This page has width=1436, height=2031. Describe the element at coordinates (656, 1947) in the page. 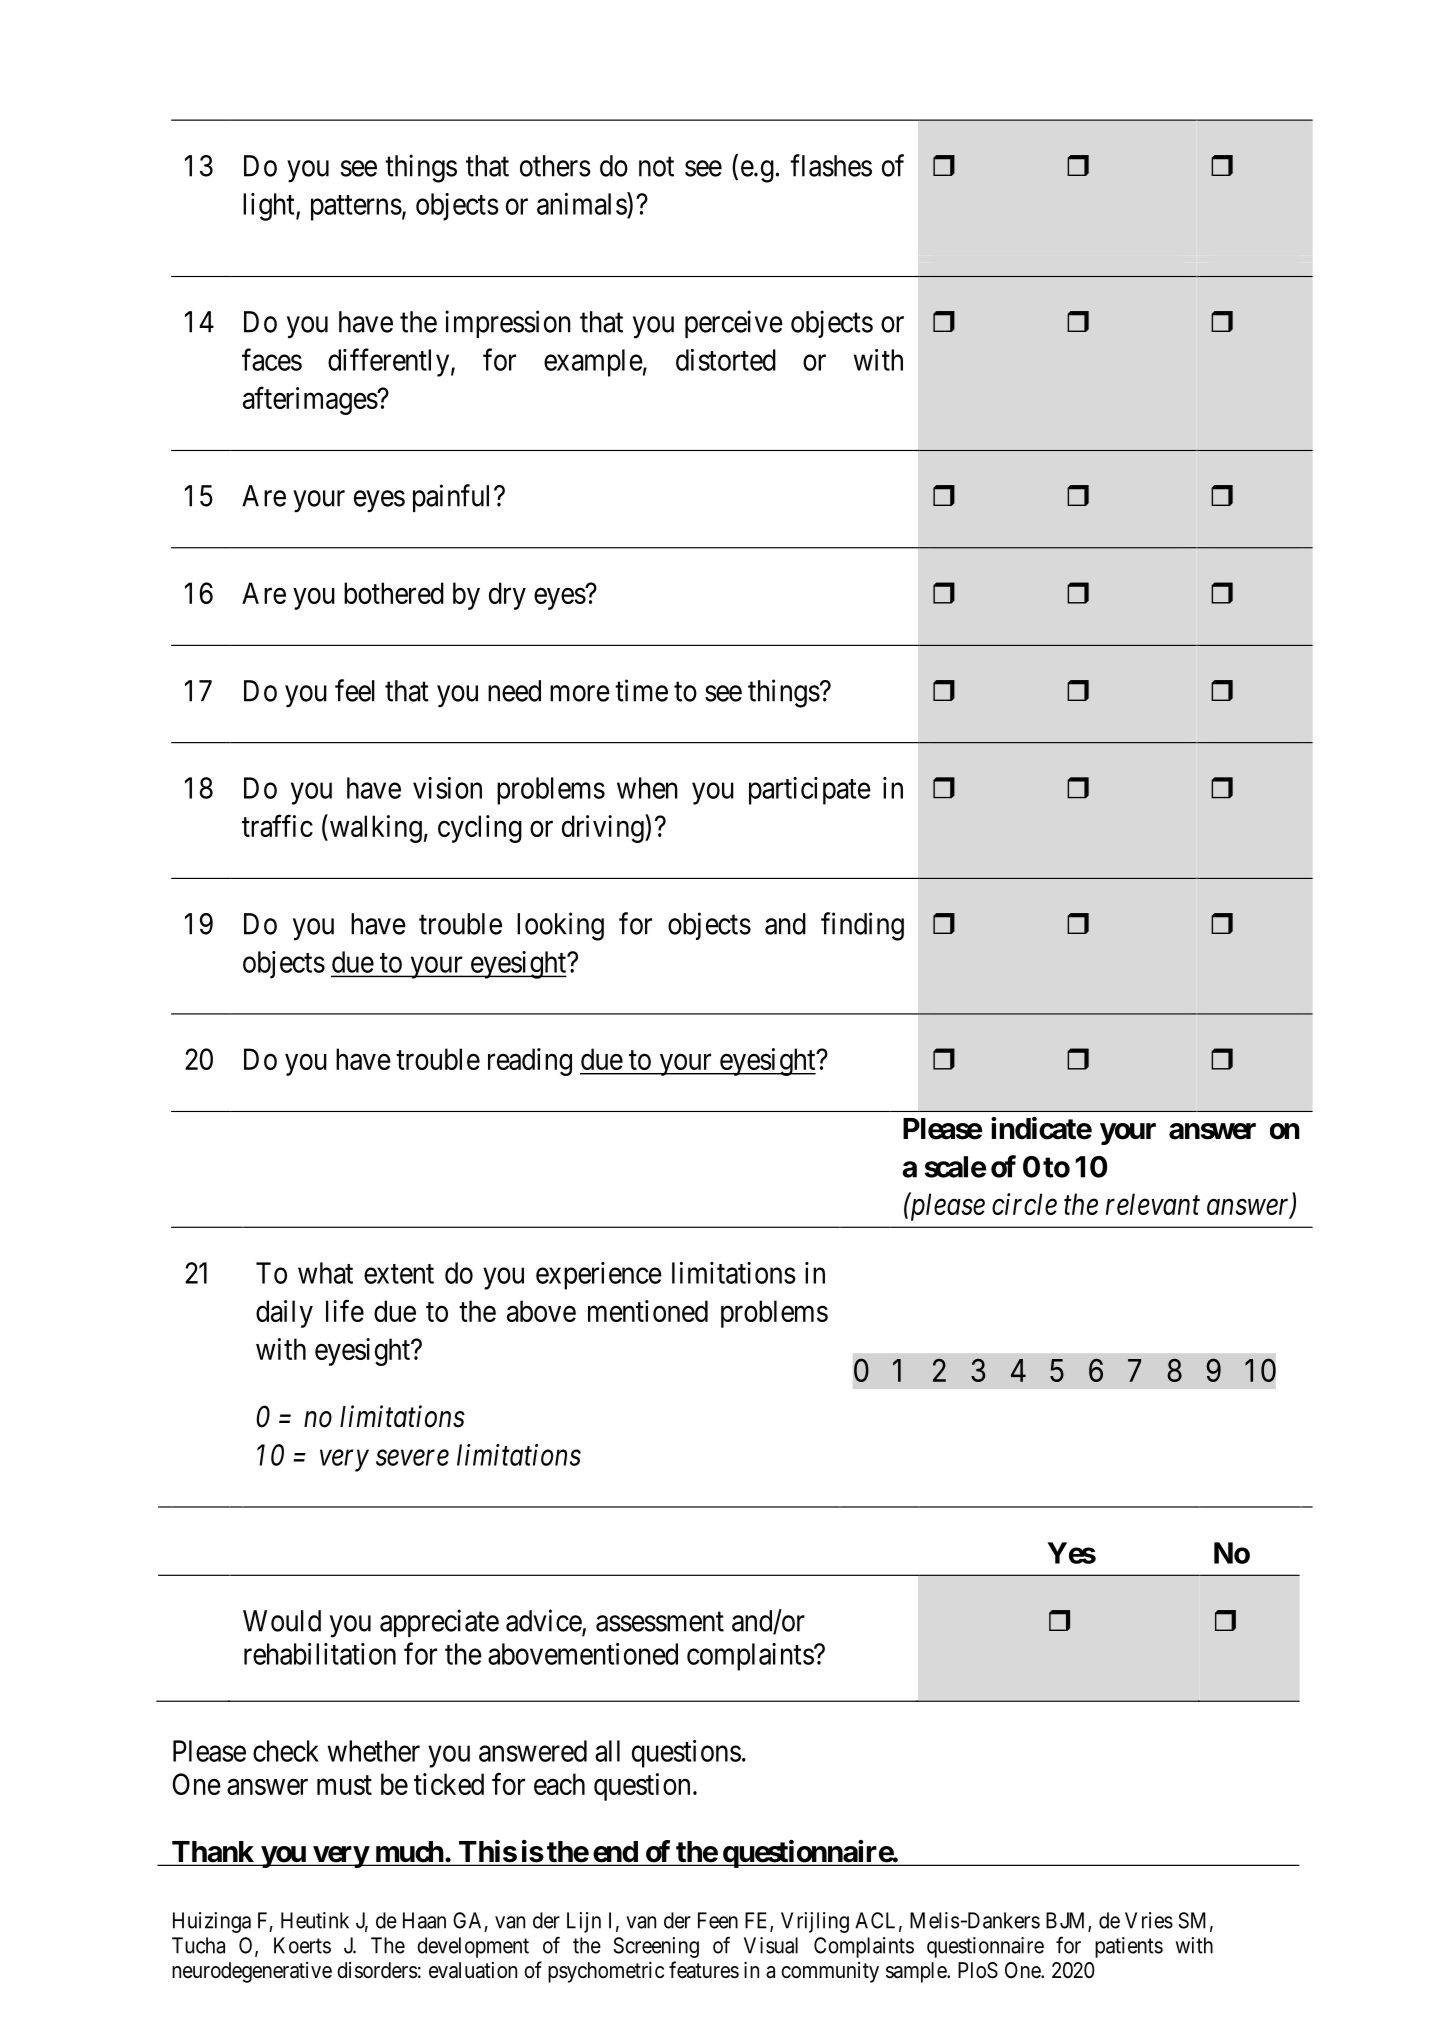

I see `Screening` at that location.
